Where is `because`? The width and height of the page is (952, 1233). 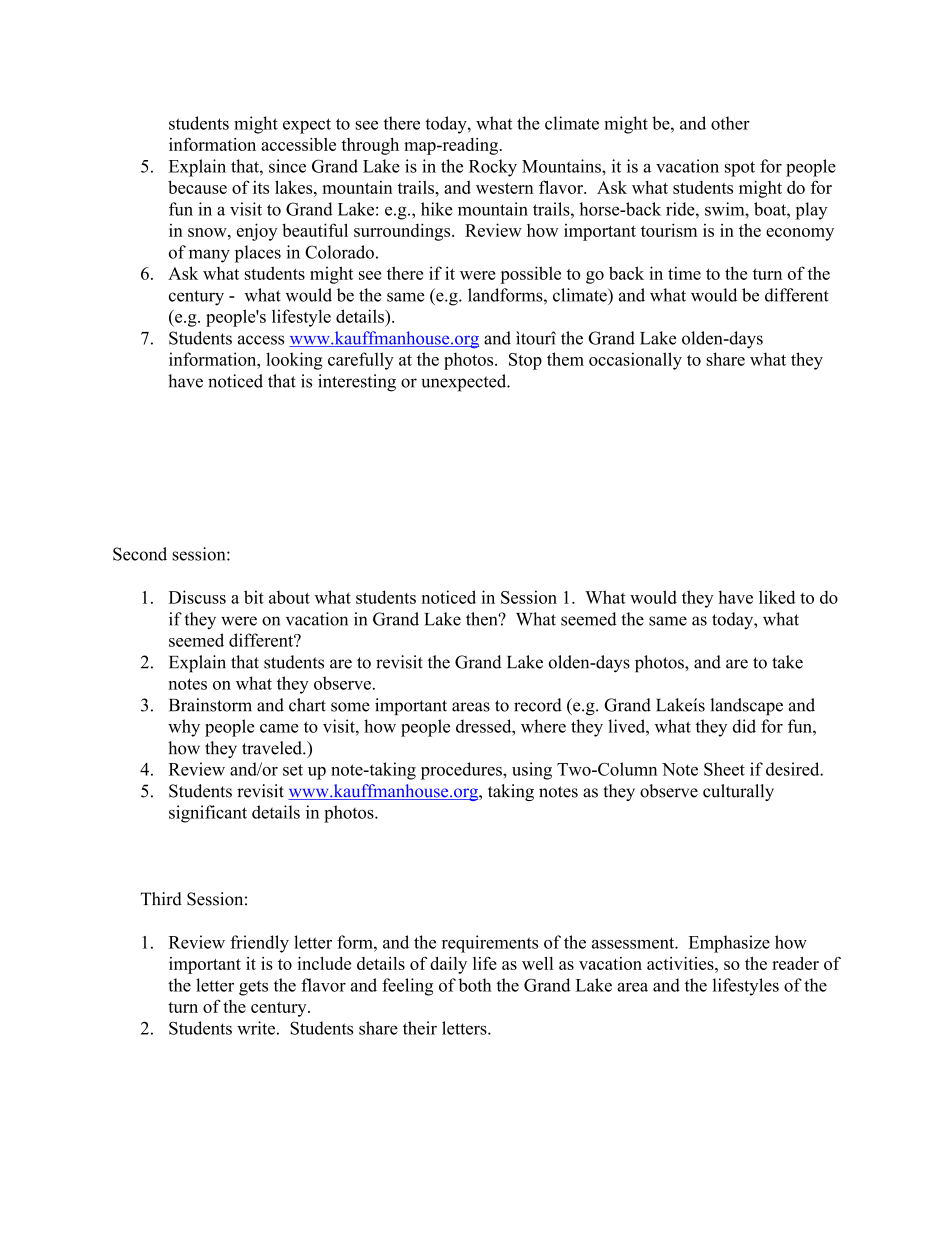 because is located at coordinates (197, 187).
